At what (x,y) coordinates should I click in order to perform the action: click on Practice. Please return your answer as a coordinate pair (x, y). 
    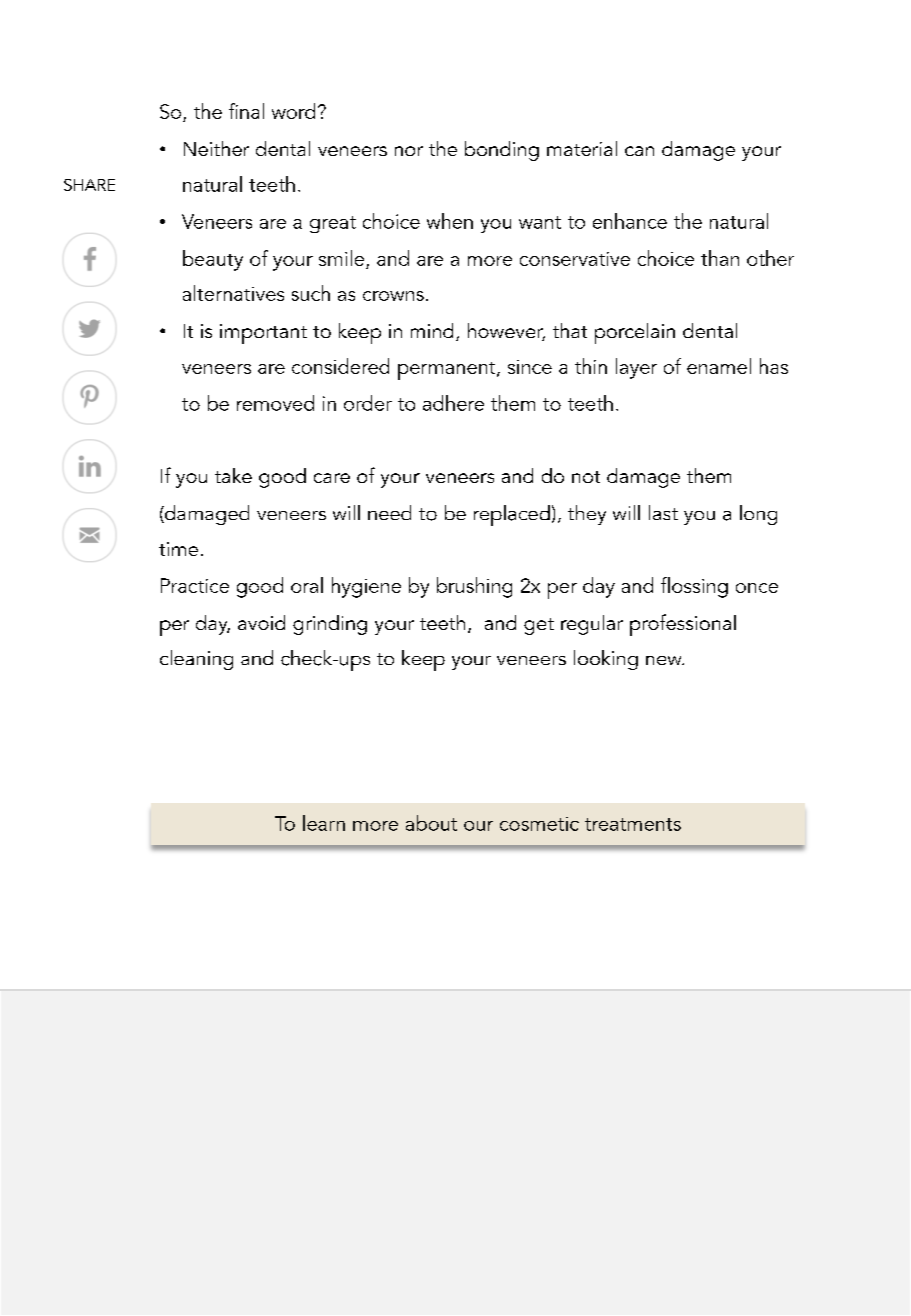
    Looking at the image, I should click on (195, 585).
